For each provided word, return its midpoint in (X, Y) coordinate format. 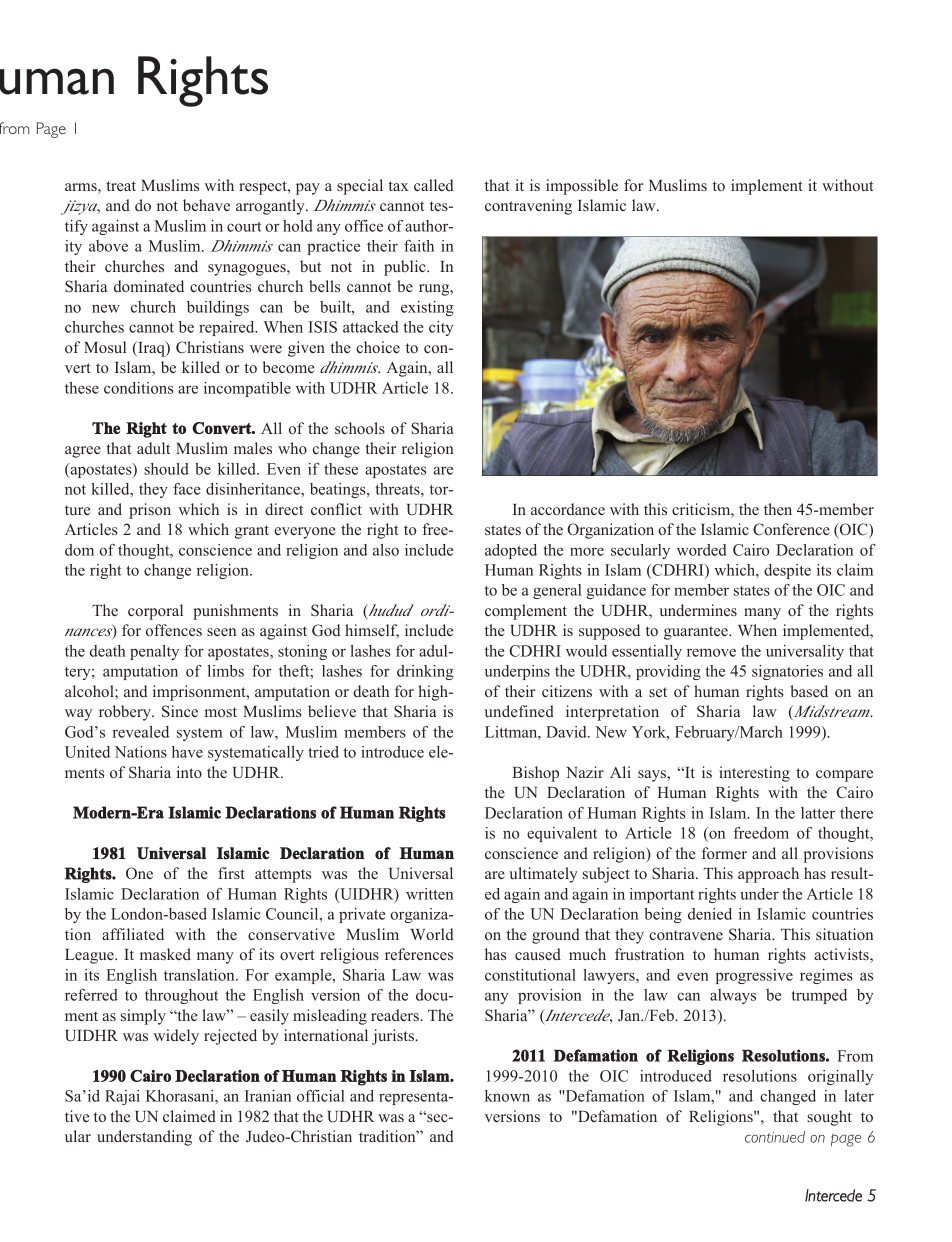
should (166, 469)
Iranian (268, 1096)
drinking (425, 672)
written (429, 894)
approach (768, 875)
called (434, 185)
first (231, 873)
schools (360, 428)
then (778, 509)
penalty (154, 652)
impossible (582, 187)
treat (121, 186)
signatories (787, 672)
